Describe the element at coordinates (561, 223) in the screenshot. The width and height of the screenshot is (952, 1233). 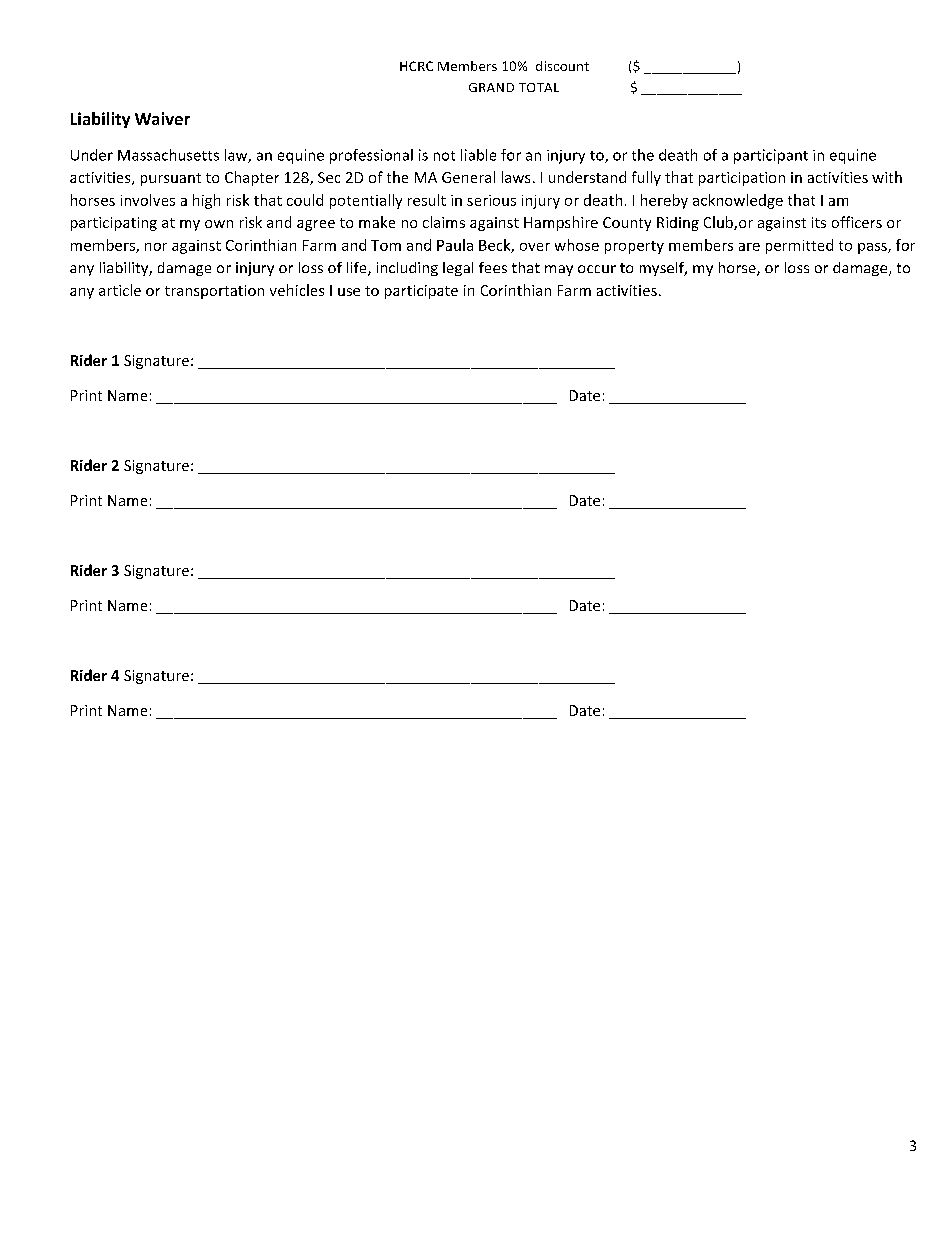
I see `Hampshire` at that location.
